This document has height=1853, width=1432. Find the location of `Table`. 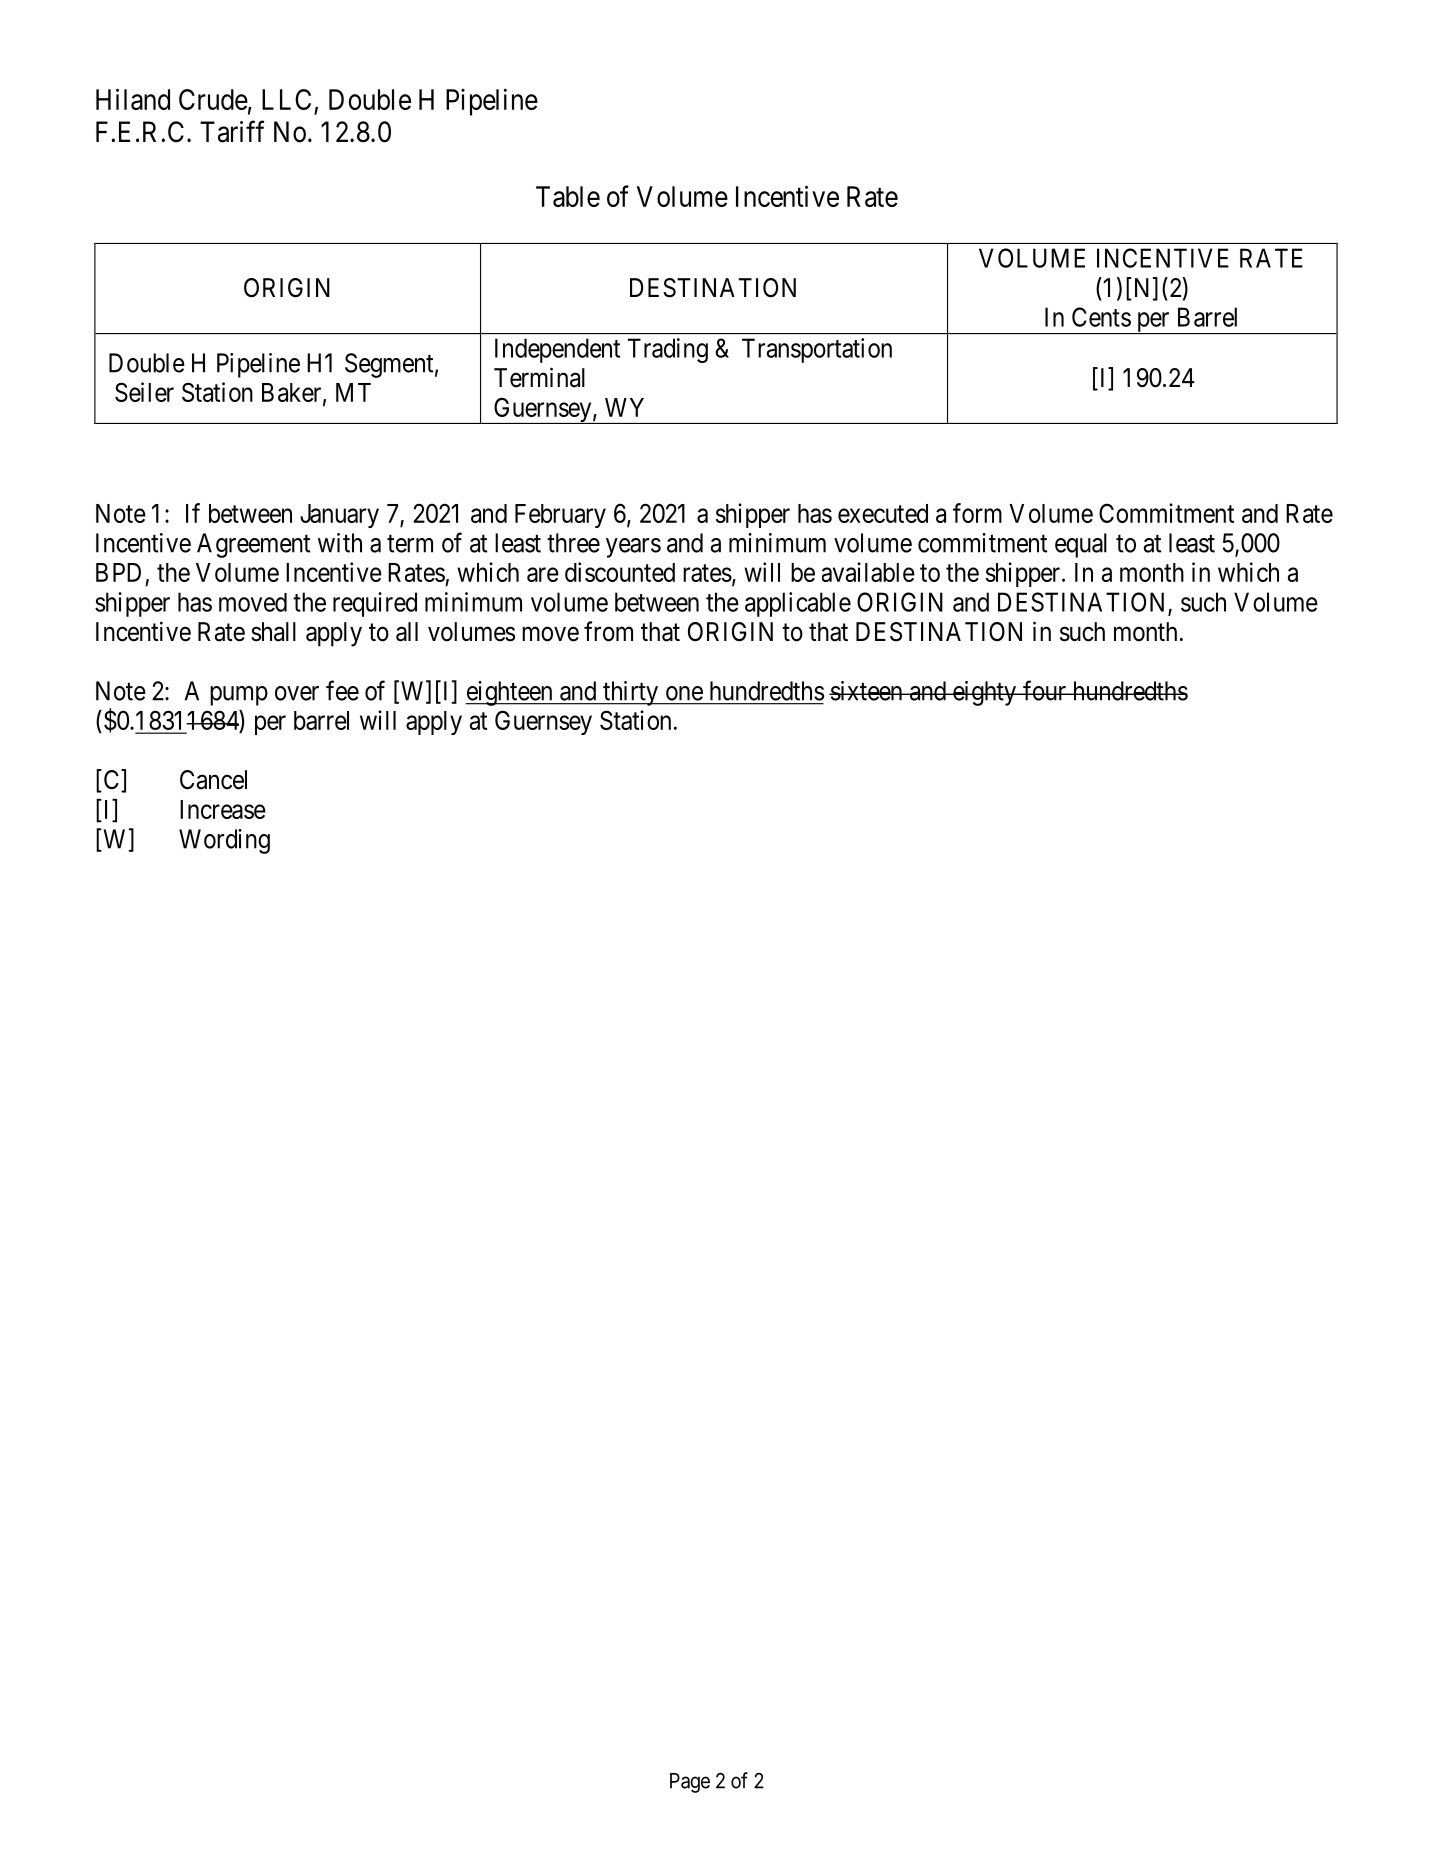

Table is located at coordinates (568, 196).
